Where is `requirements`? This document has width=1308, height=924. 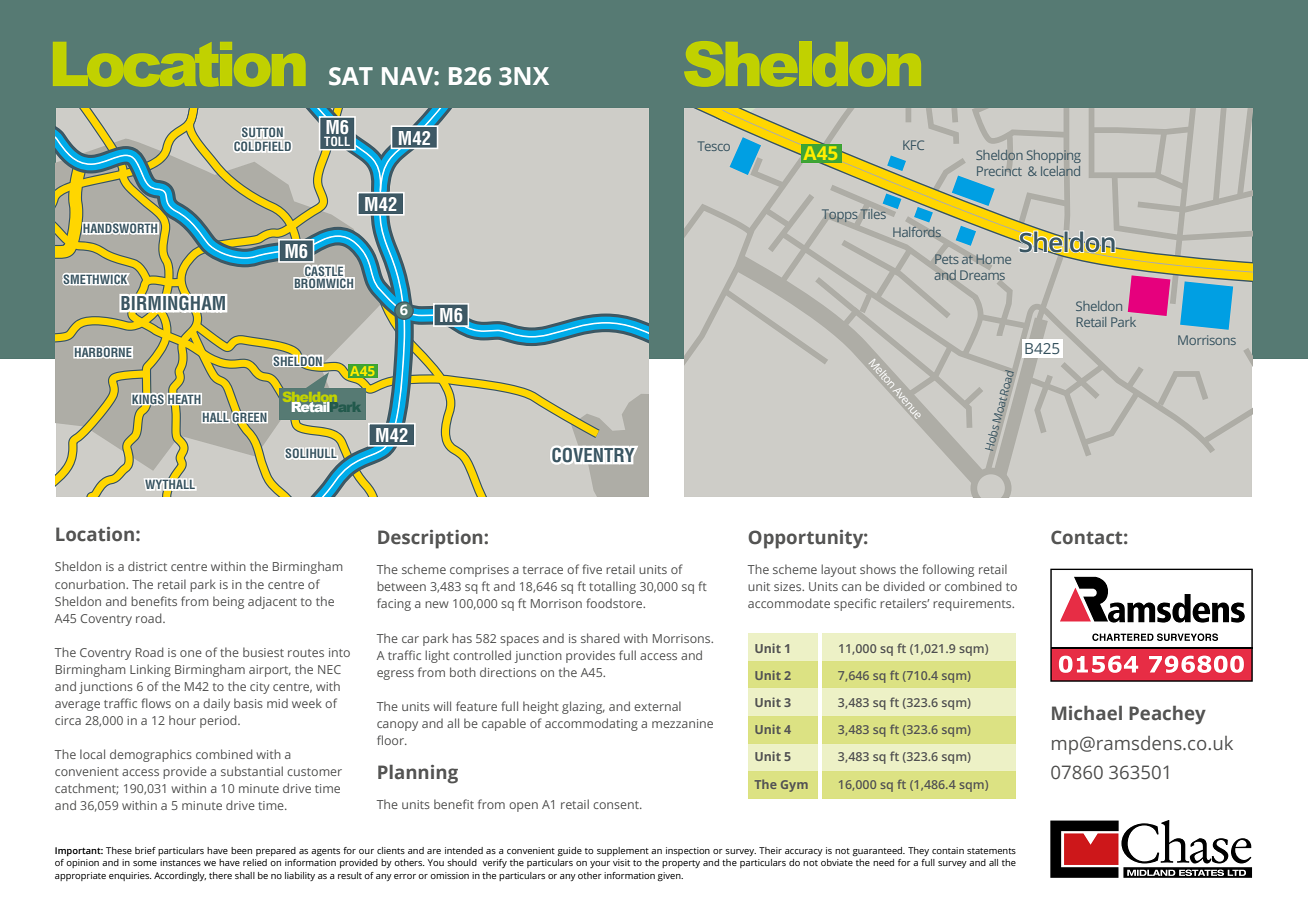
requirements is located at coordinates (973, 605).
